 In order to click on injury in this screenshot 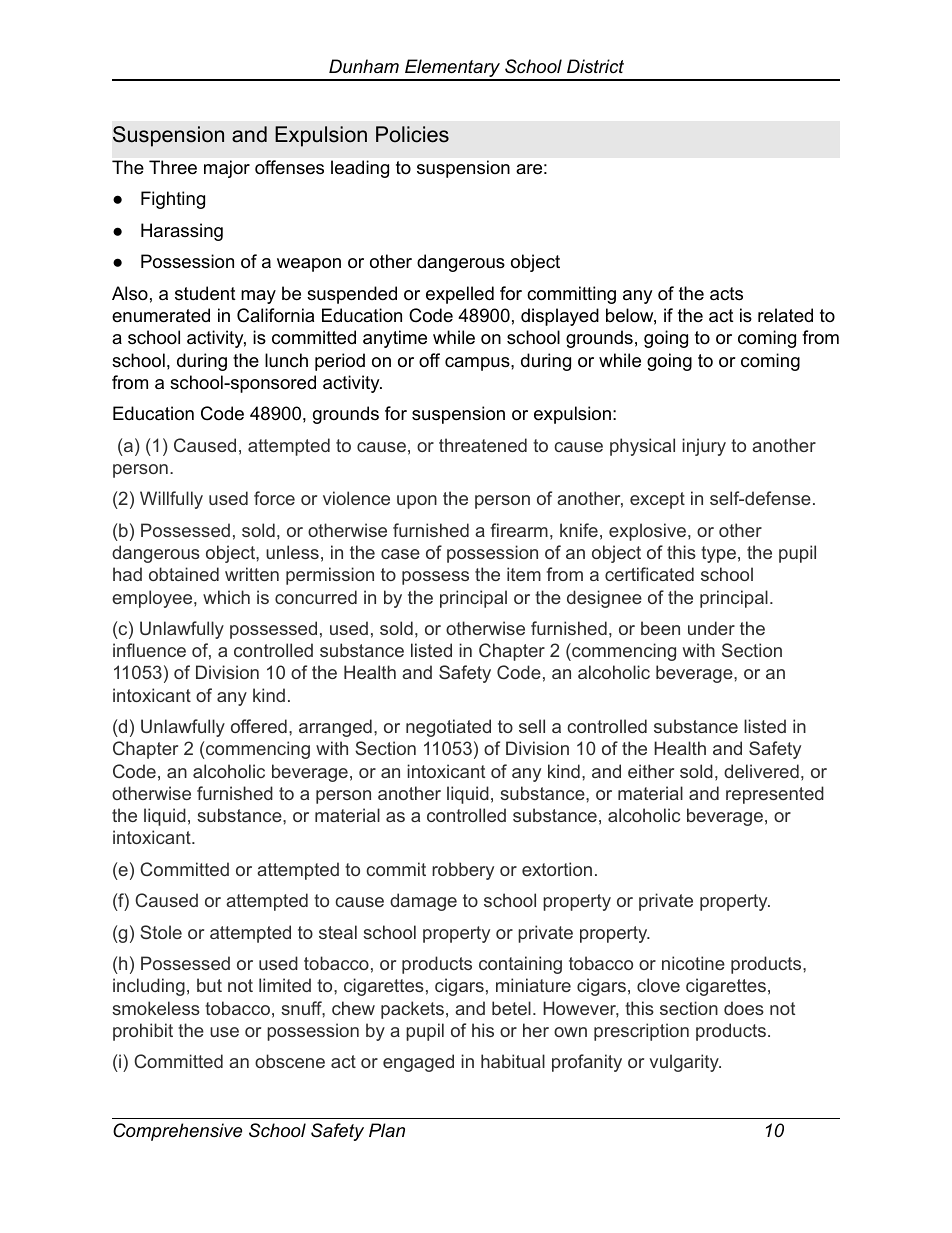, I will do `click(704, 447)`.
